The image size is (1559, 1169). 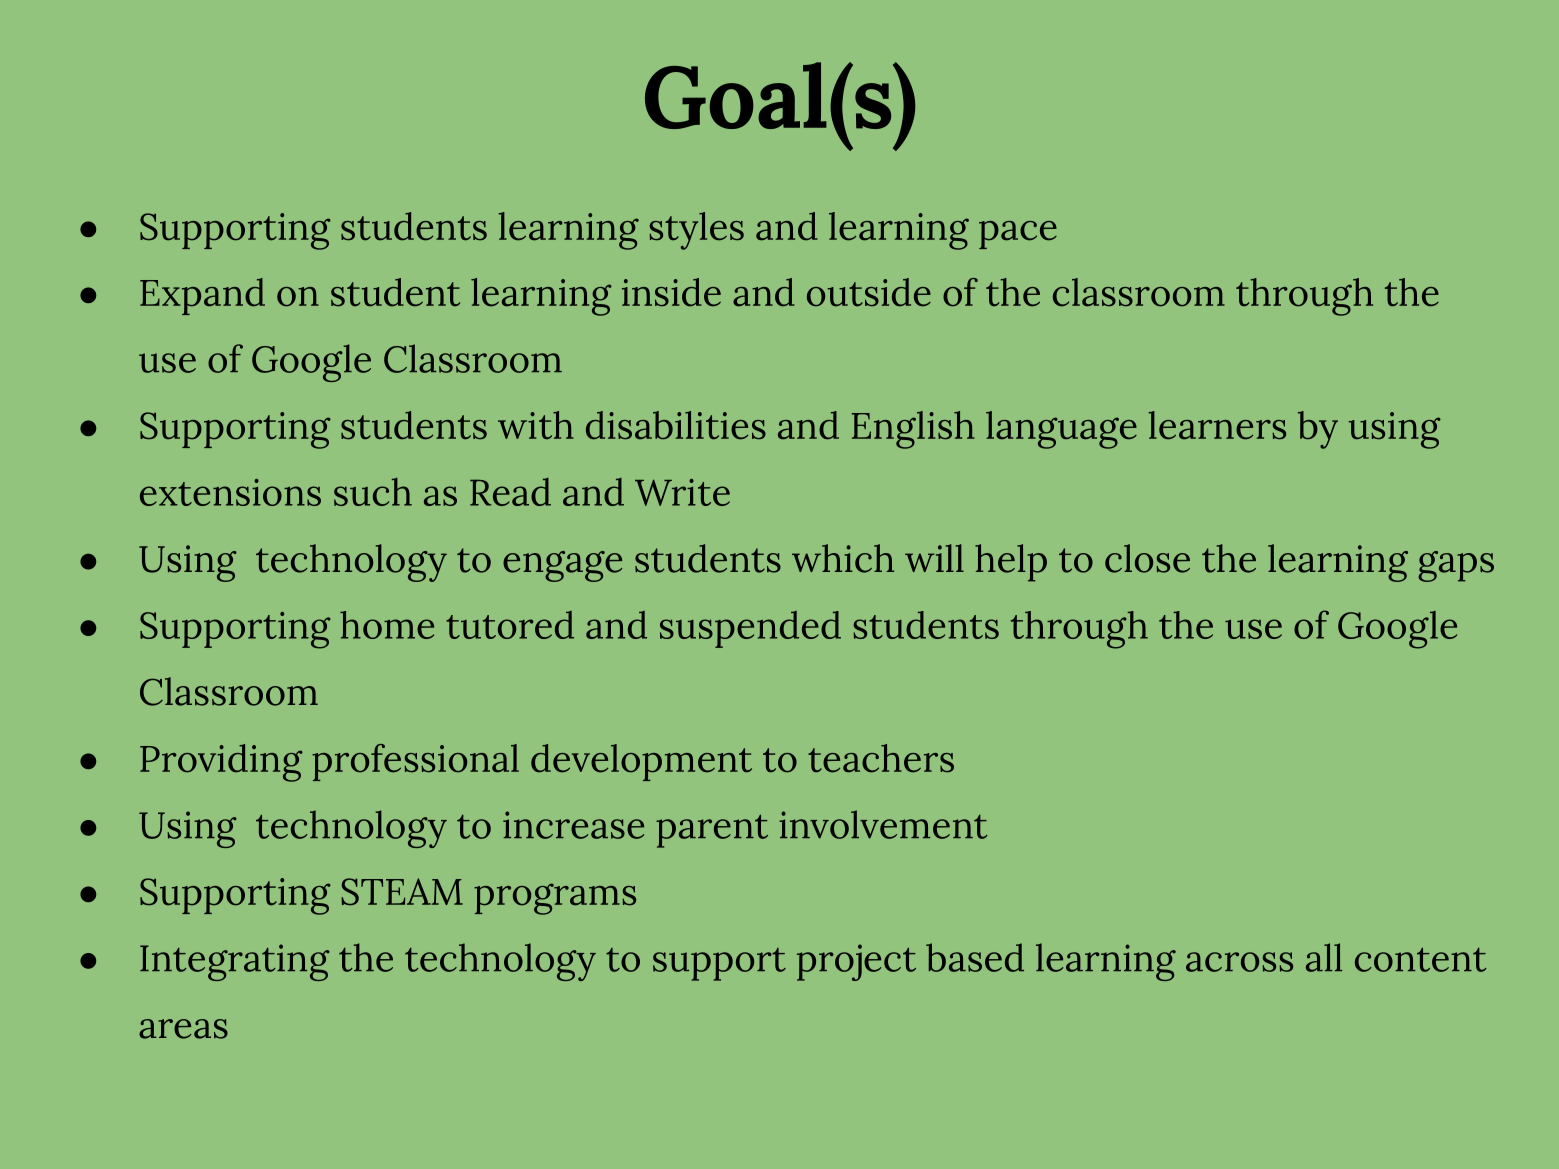 What do you see at coordinates (415, 762) in the screenshot?
I see `professional` at bounding box center [415, 762].
